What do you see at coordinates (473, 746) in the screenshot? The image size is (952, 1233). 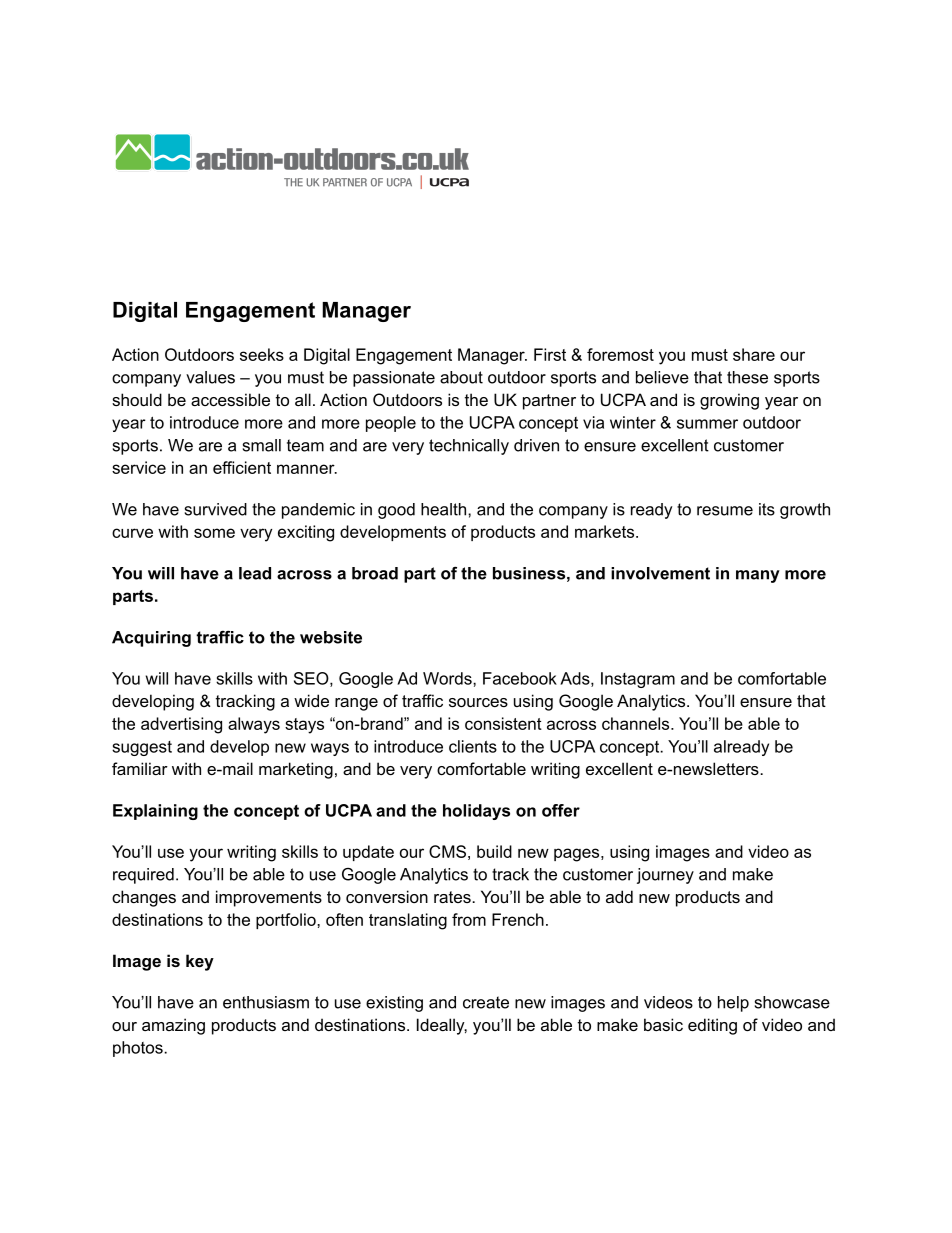 I see `clients` at bounding box center [473, 746].
